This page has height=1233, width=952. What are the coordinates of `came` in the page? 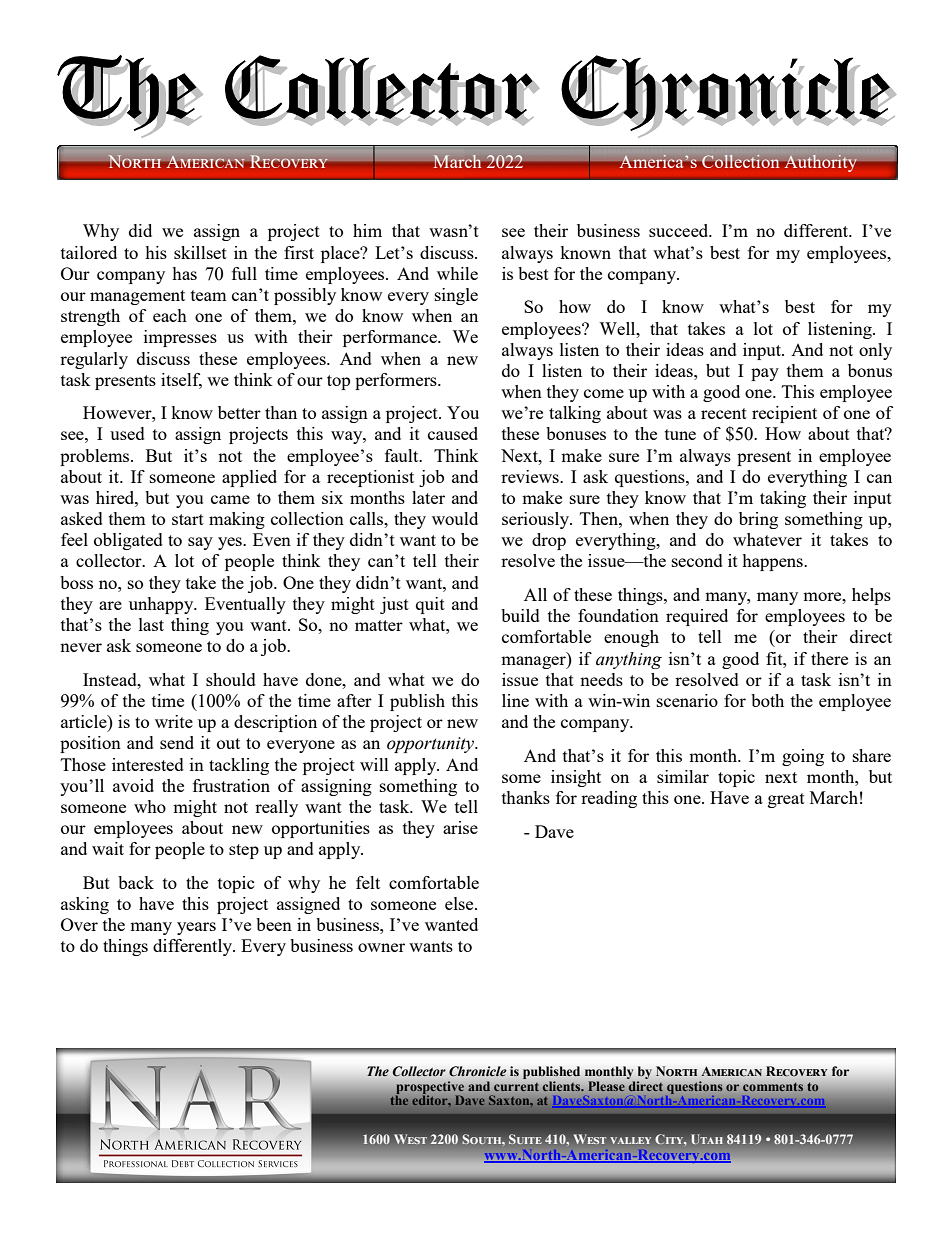 It's located at (230, 499).
